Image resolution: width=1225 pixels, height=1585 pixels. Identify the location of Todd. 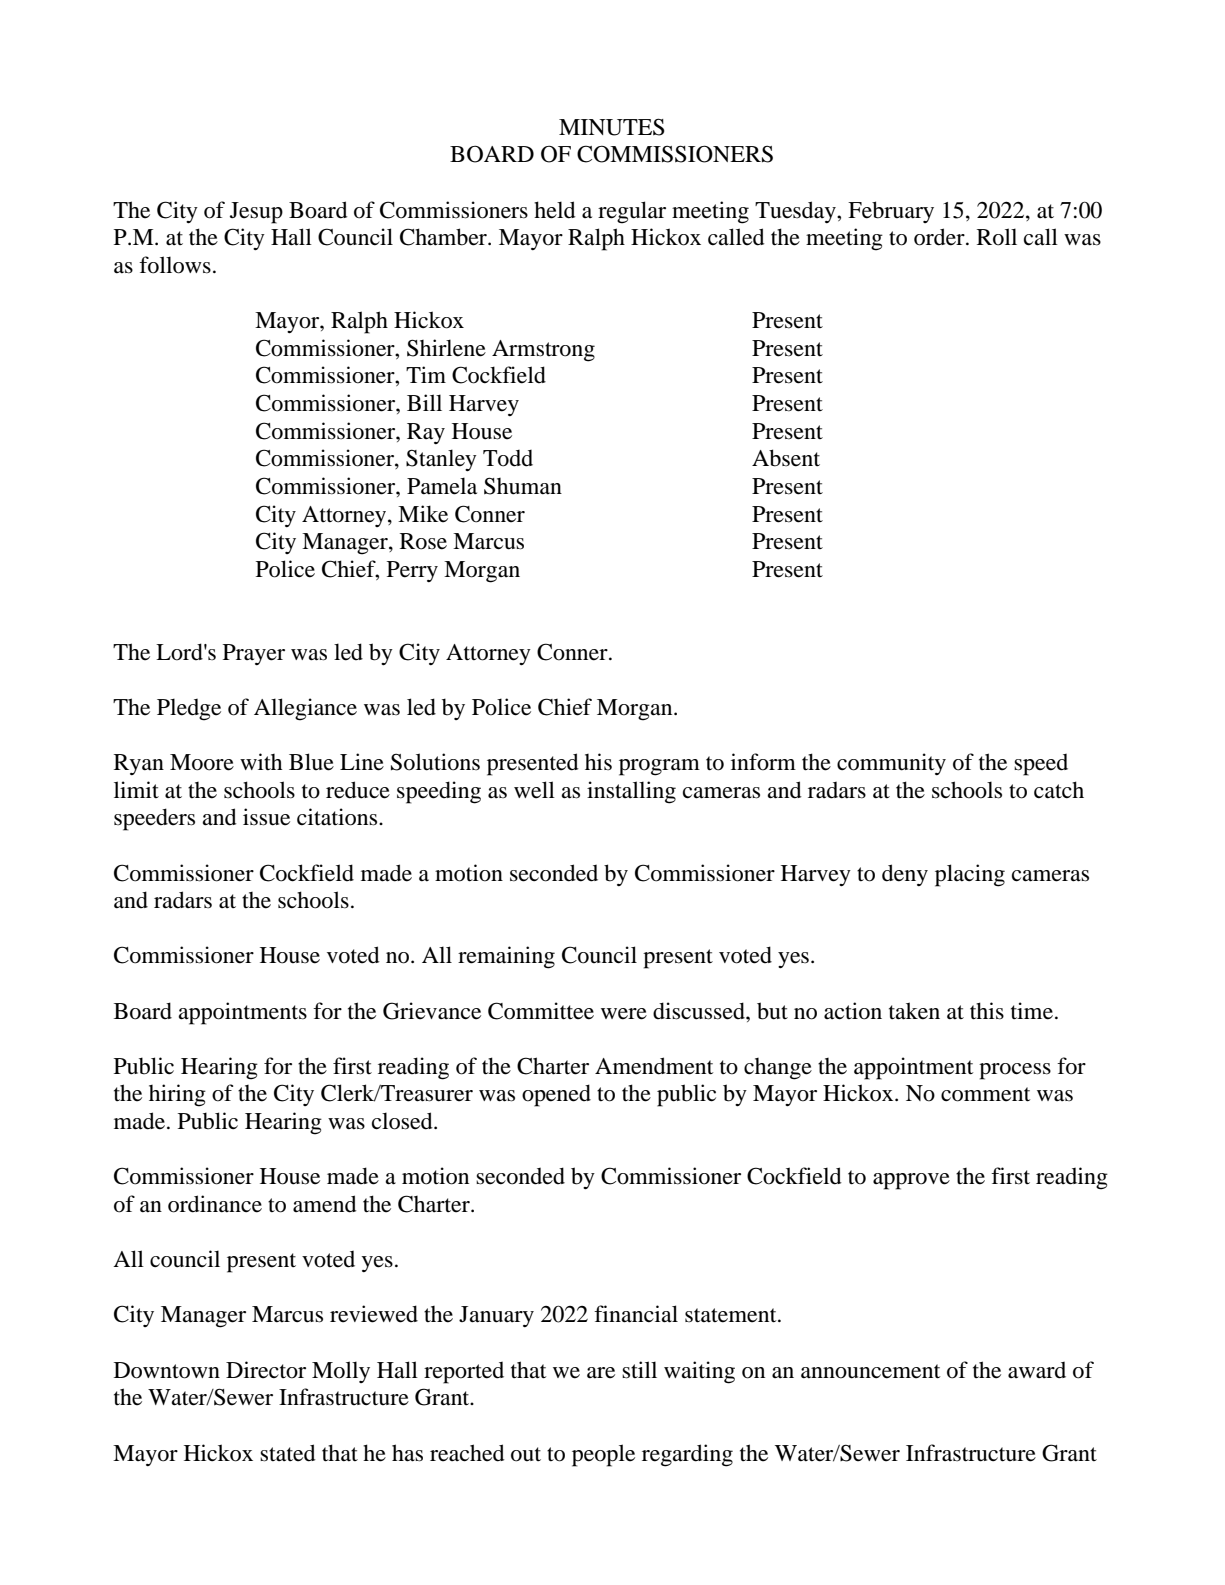
(508, 458).
